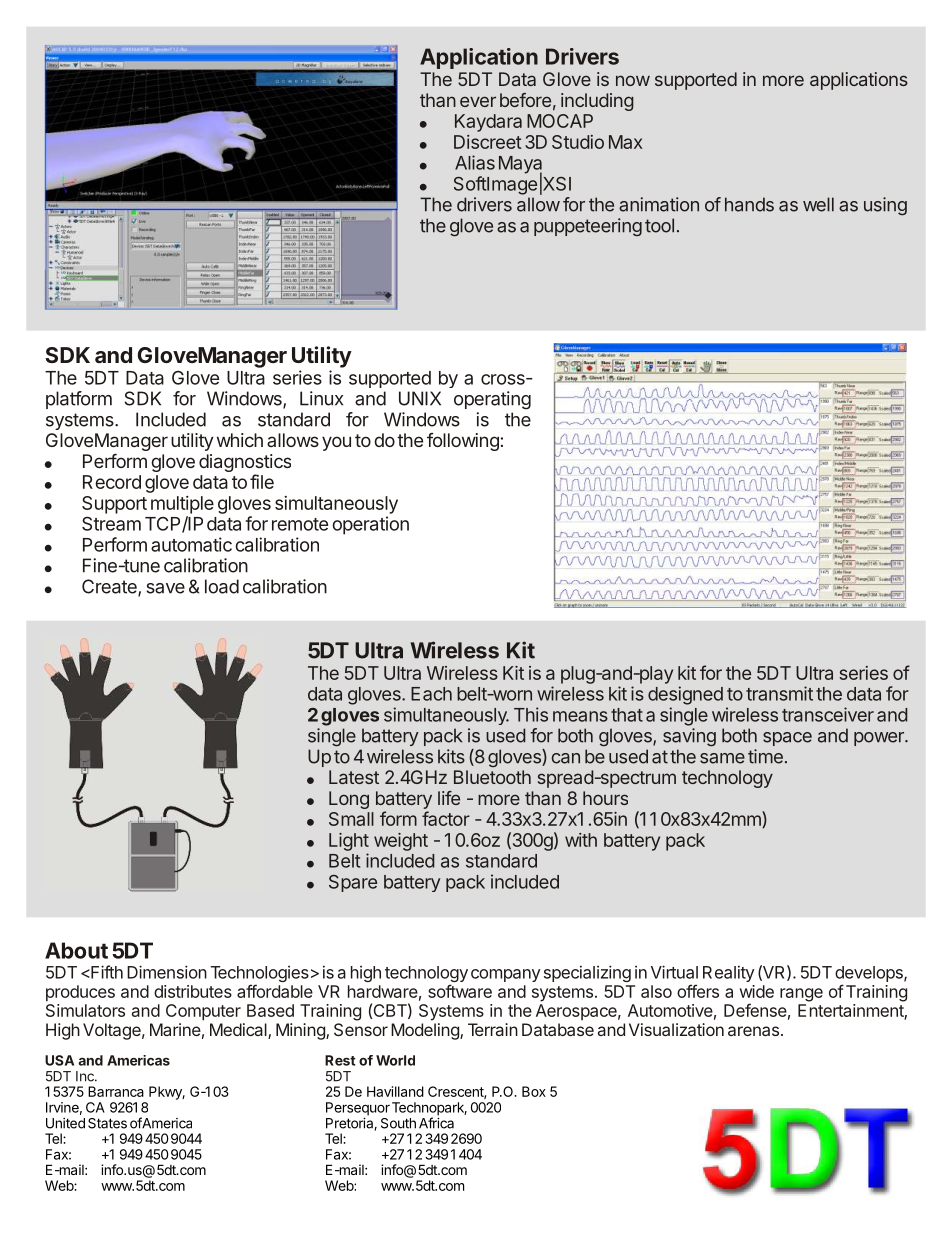 This image has height=1233, width=952. I want to click on kits, so click(451, 756).
